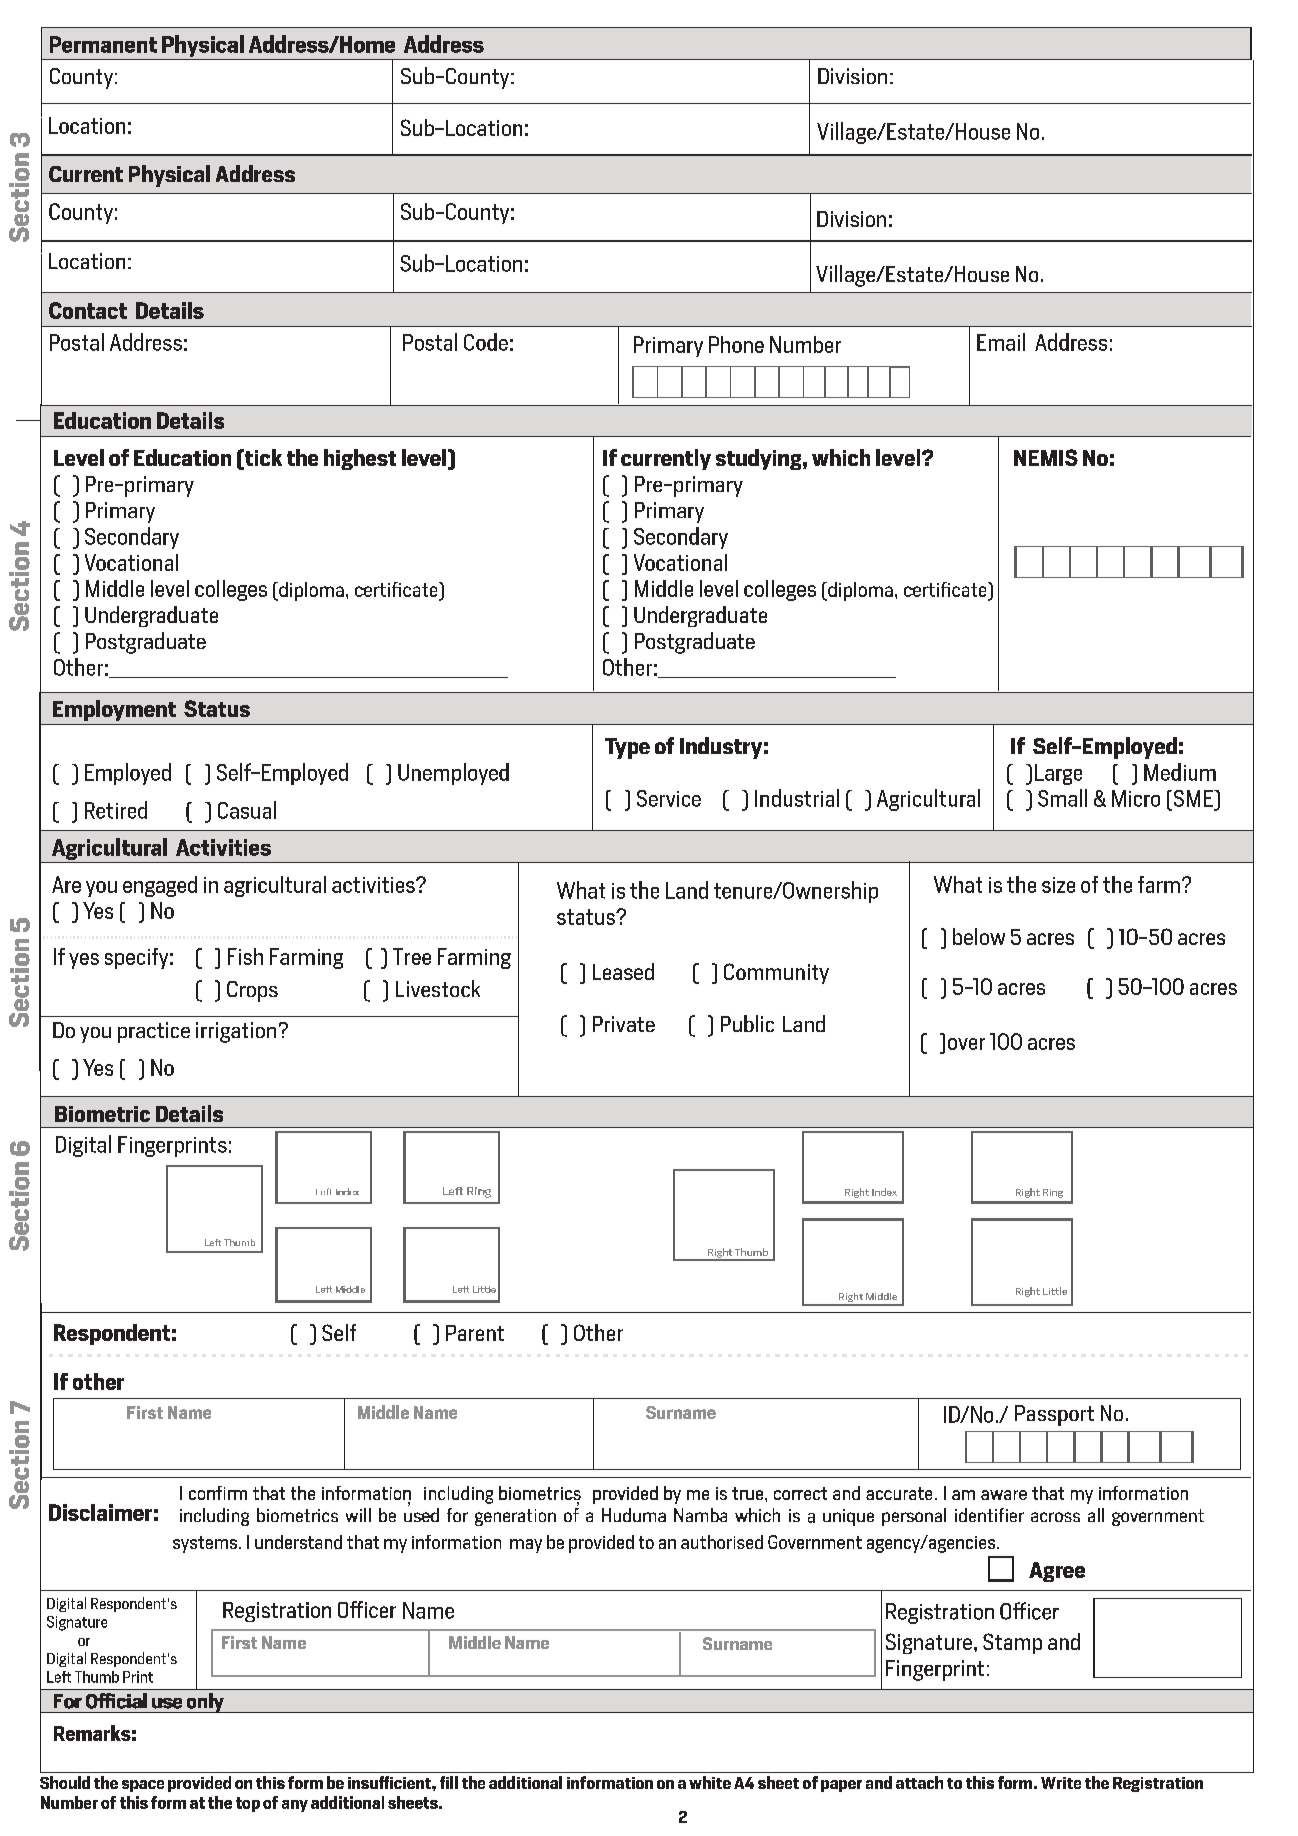 The image size is (1298, 1836). What do you see at coordinates (1053, 1193) in the image?
I see `Ring` at bounding box center [1053, 1193].
